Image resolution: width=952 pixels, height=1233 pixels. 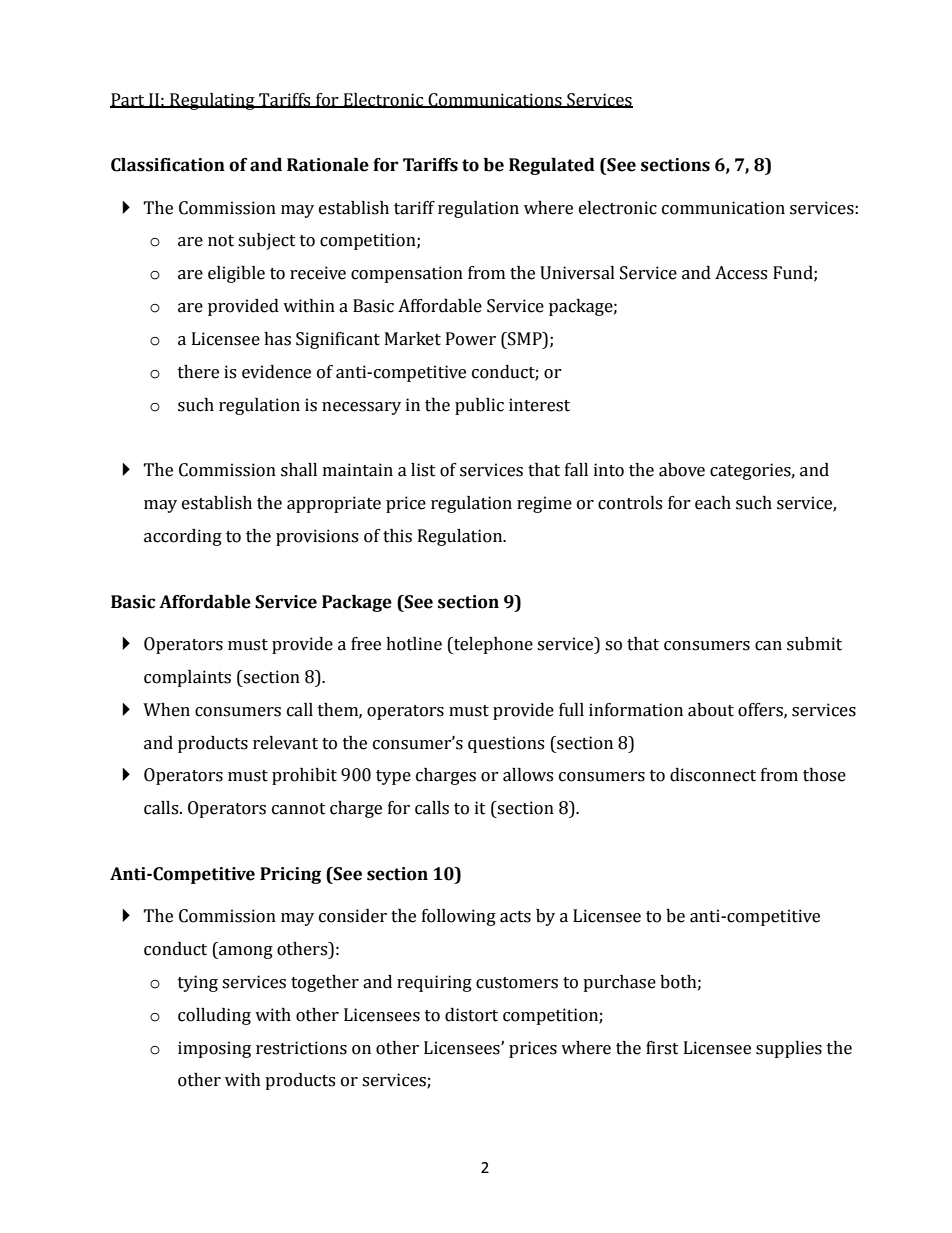 I want to click on according, so click(x=183, y=537).
